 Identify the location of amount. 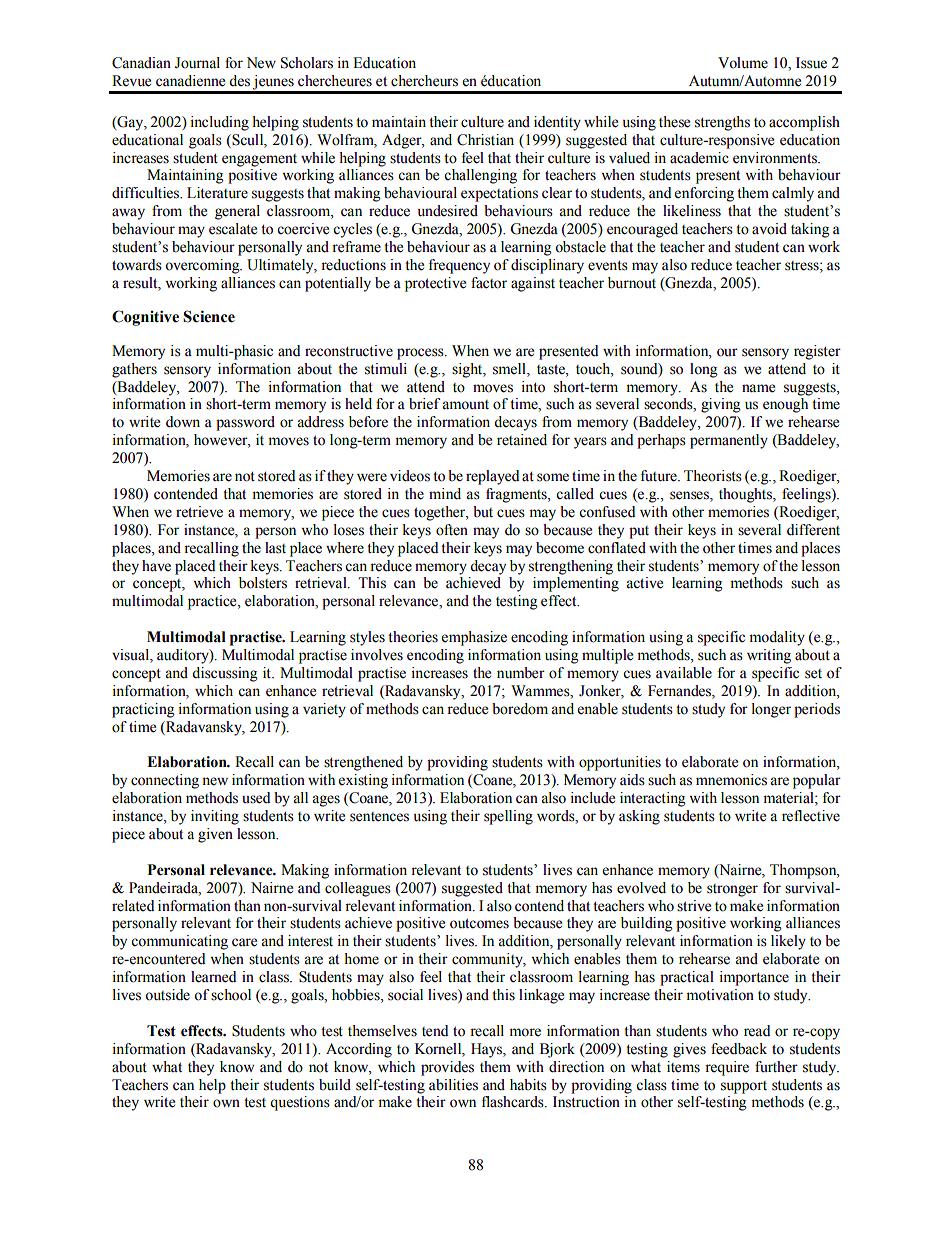
(465, 405).
